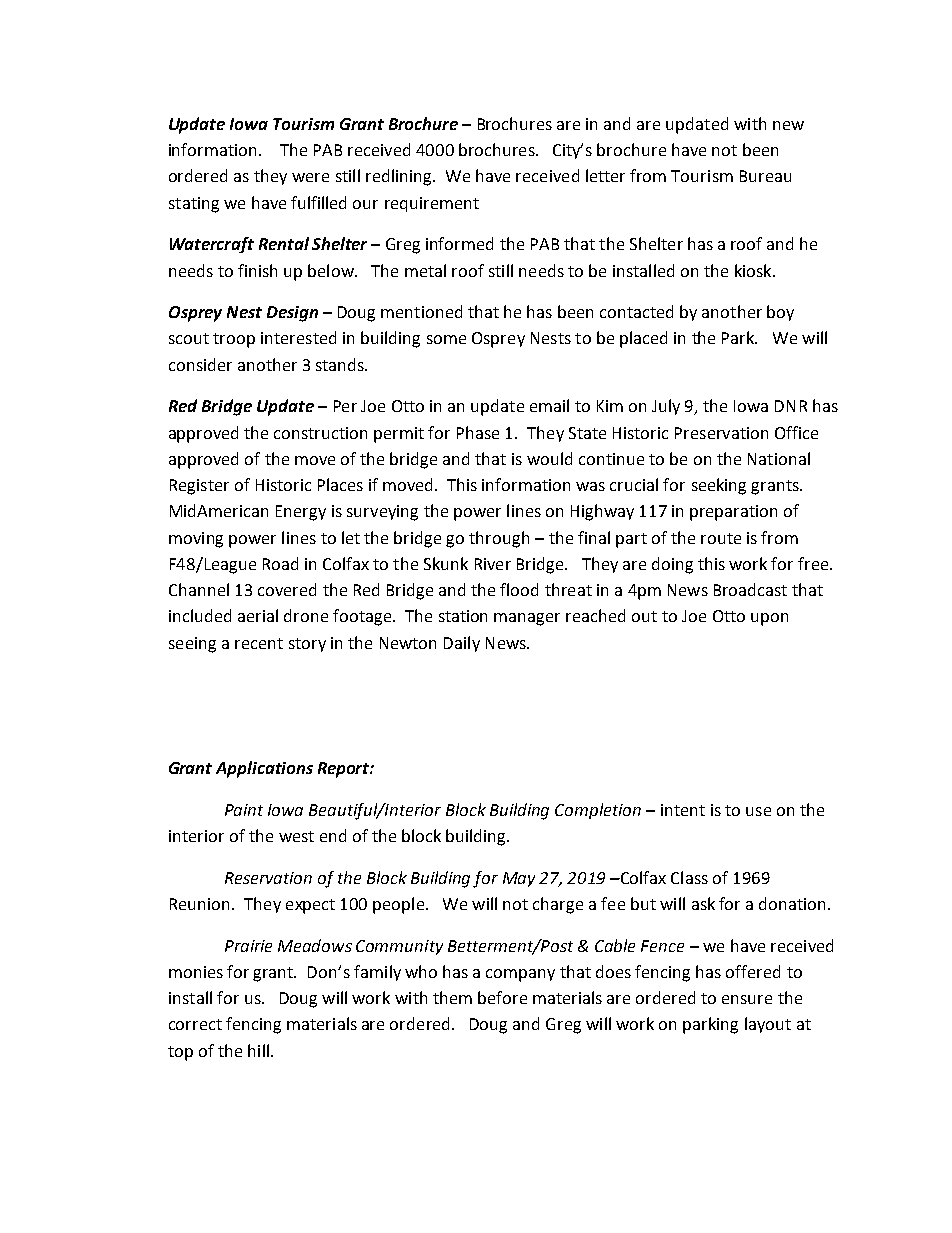 The height and width of the image is (1233, 952). What do you see at coordinates (432, 204) in the image?
I see `requirement` at bounding box center [432, 204].
